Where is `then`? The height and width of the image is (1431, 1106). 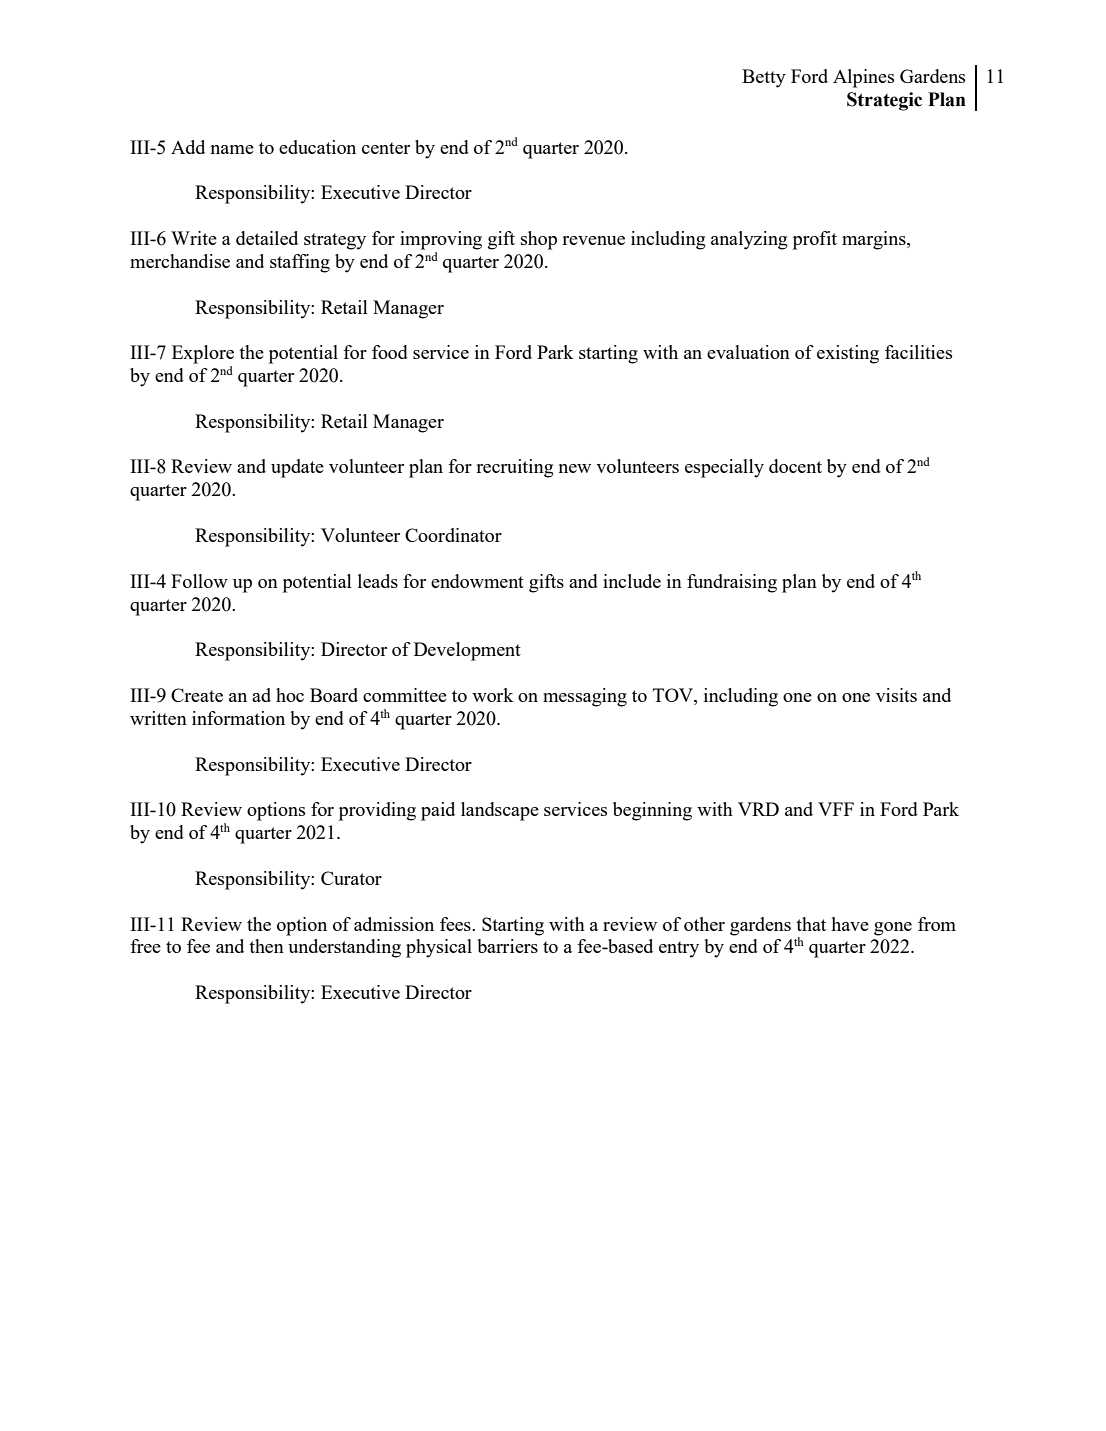 then is located at coordinates (266, 946).
